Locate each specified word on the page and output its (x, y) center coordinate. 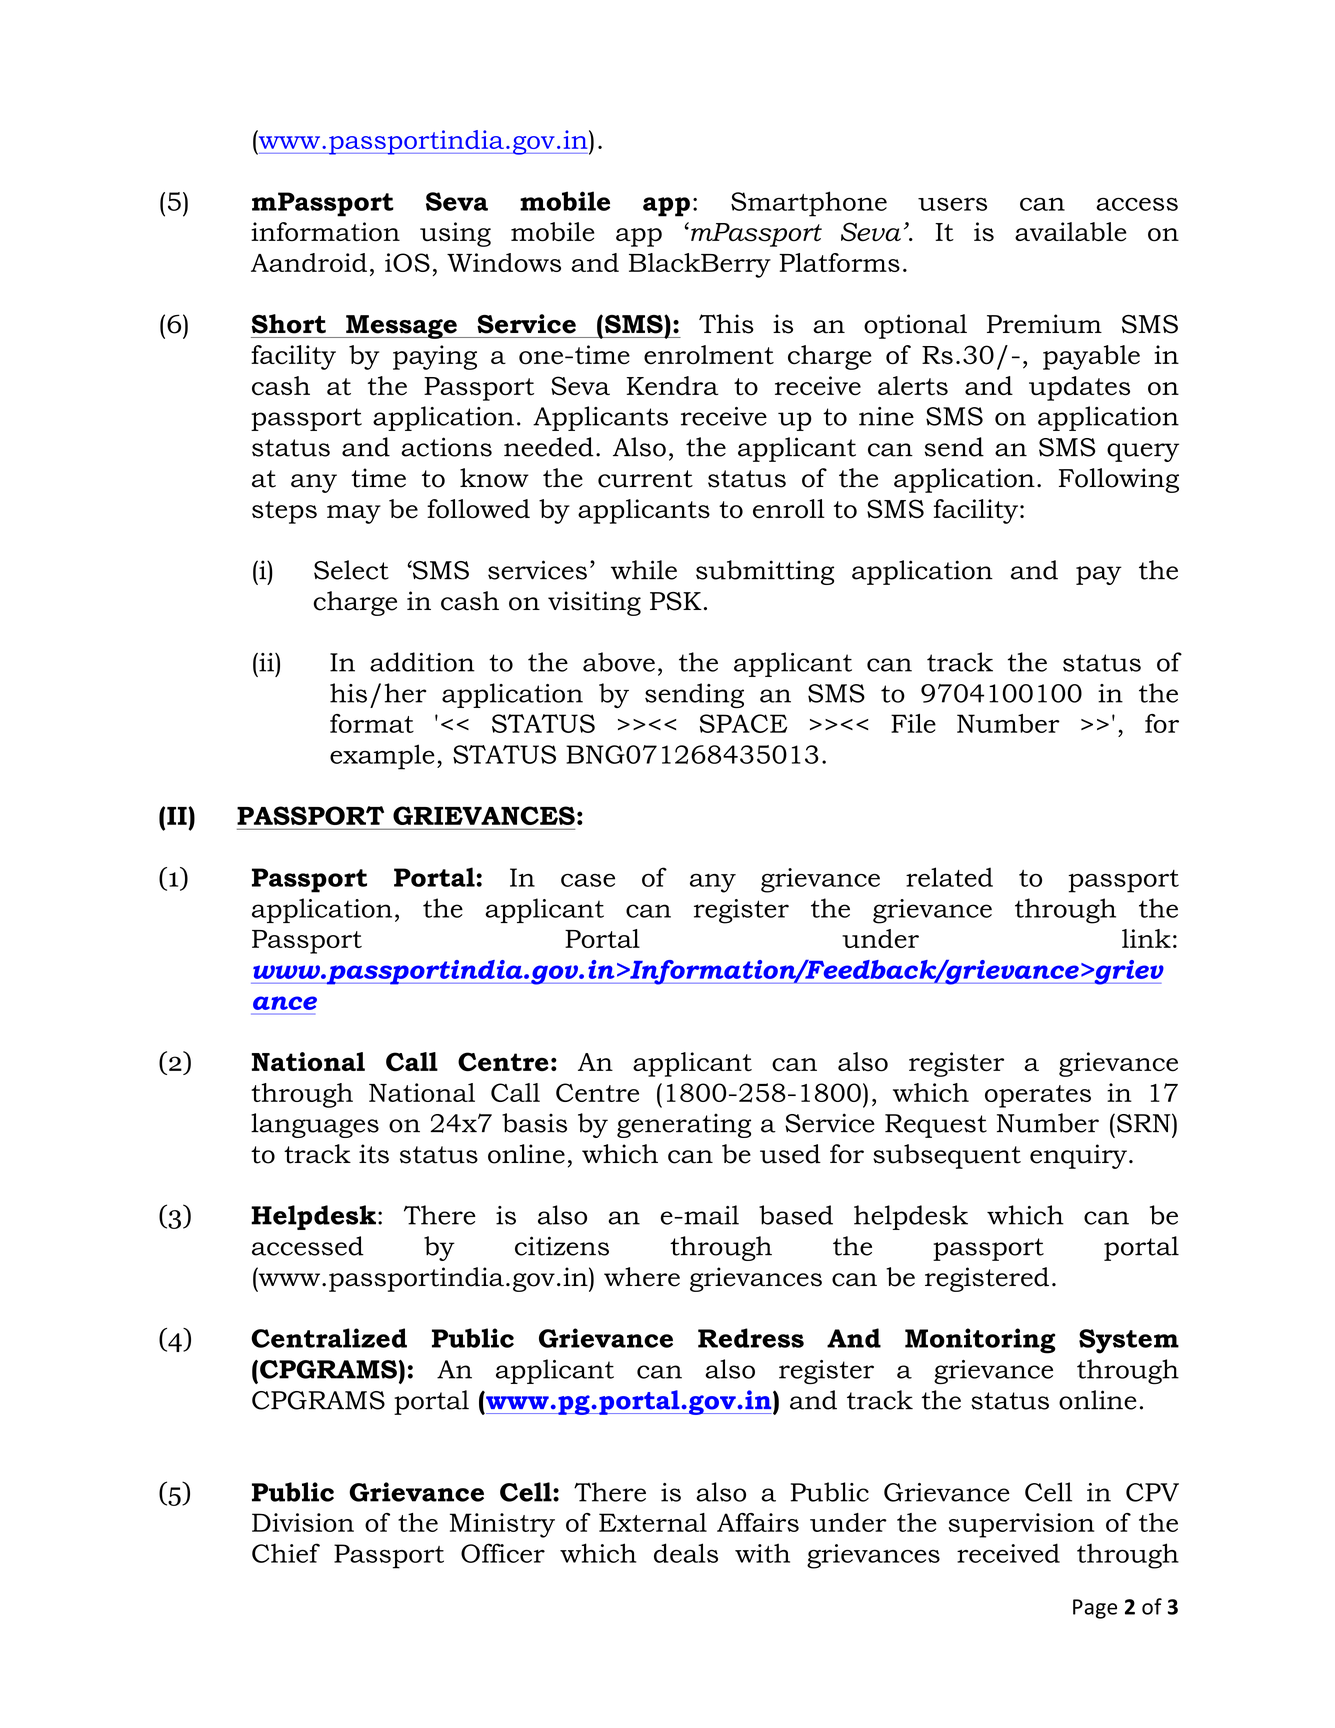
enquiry (1078, 1156)
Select (351, 570)
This (726, 324)
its (374, 1154)
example (382, 757)
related (949, 877)
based (796, 1215)
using (455, 234)
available (1071, 232)
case (588, 880)
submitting (765, 572)
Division (303, 1522)
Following (1119, 480)
